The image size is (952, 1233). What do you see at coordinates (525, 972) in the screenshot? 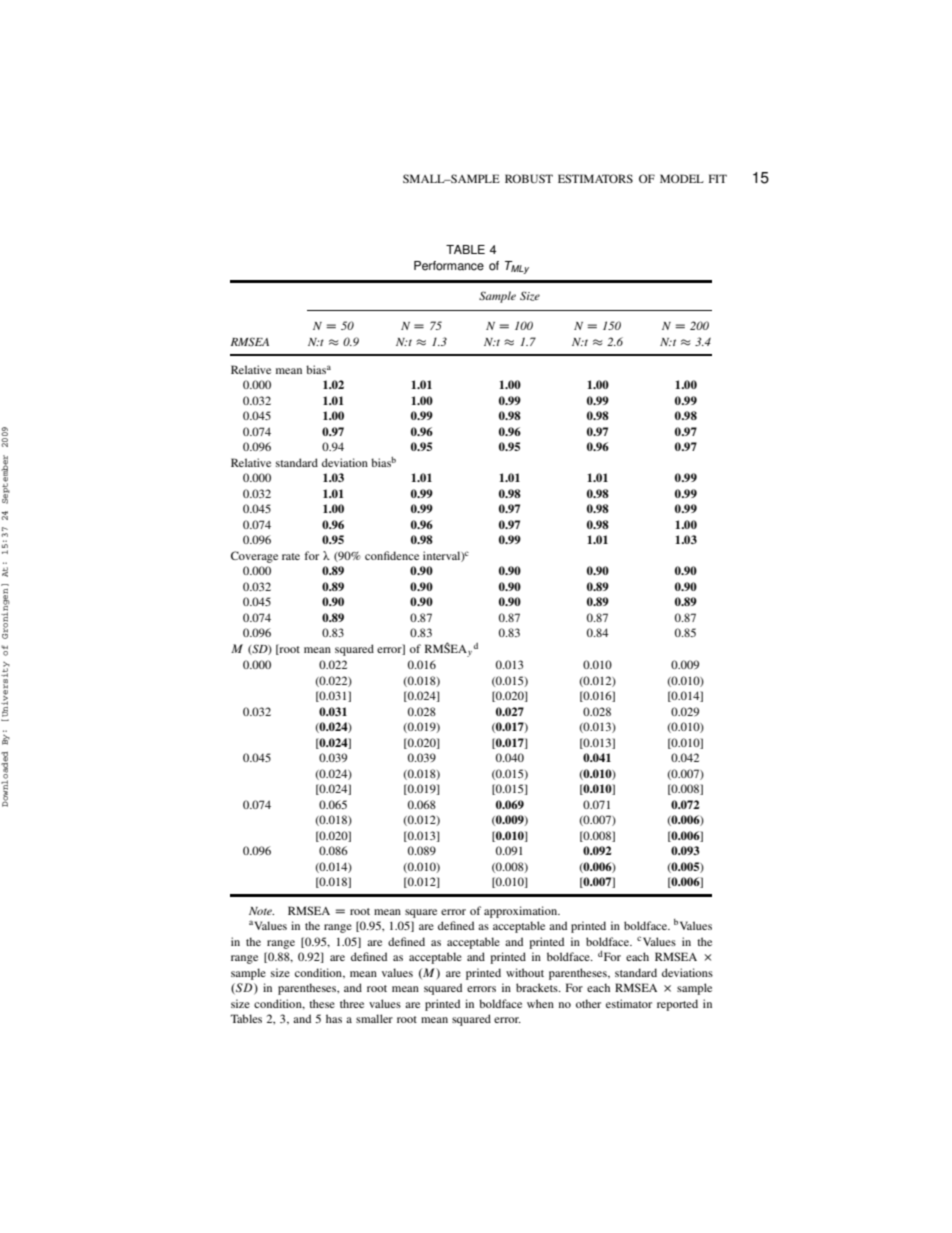
I see `without` at bounding box center [525, 972].
